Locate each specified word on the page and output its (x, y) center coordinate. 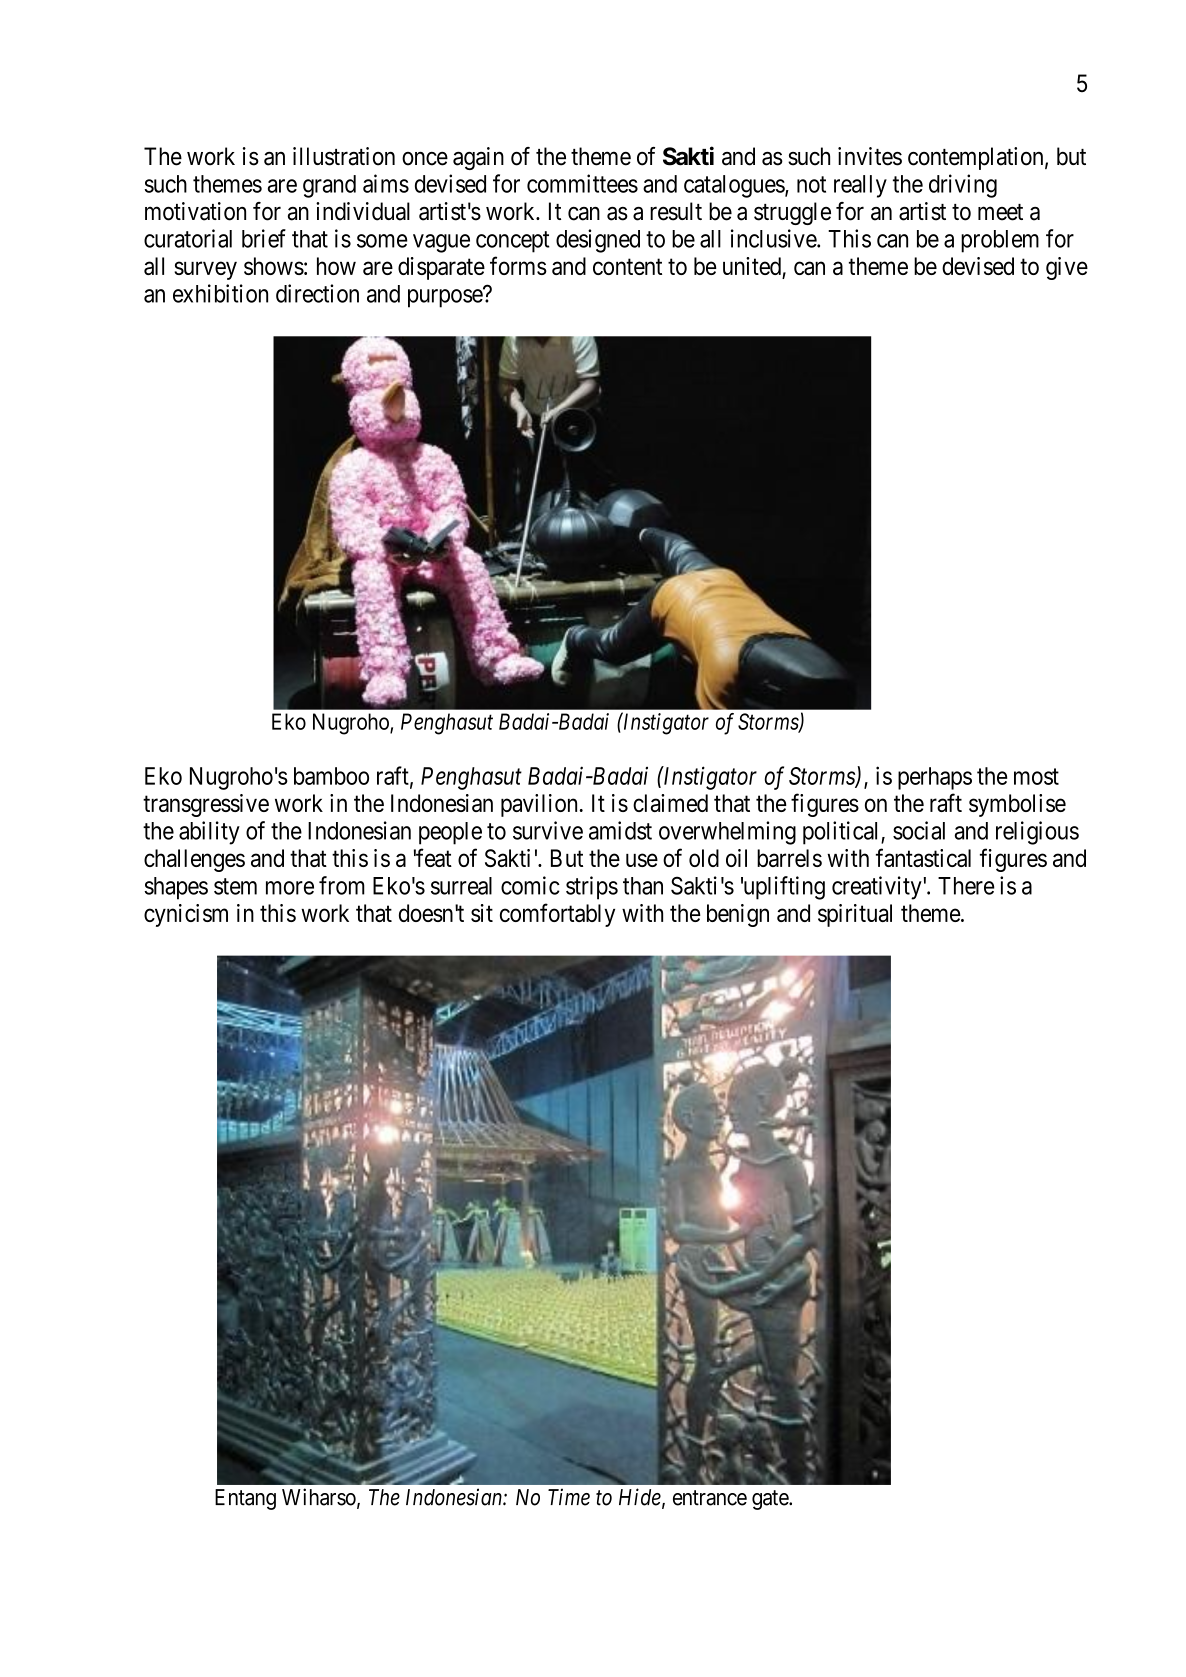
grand (329, 186)
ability (209, 833)
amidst (620, 830)
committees (582, 183)
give (1067, 268)
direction (317, 293)
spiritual (855, 915)
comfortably (557, 915)
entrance (710, 1498)
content (627, 267)
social (919, 830)
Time (569, 1497)
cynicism (186, 915)
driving (963, 186)
